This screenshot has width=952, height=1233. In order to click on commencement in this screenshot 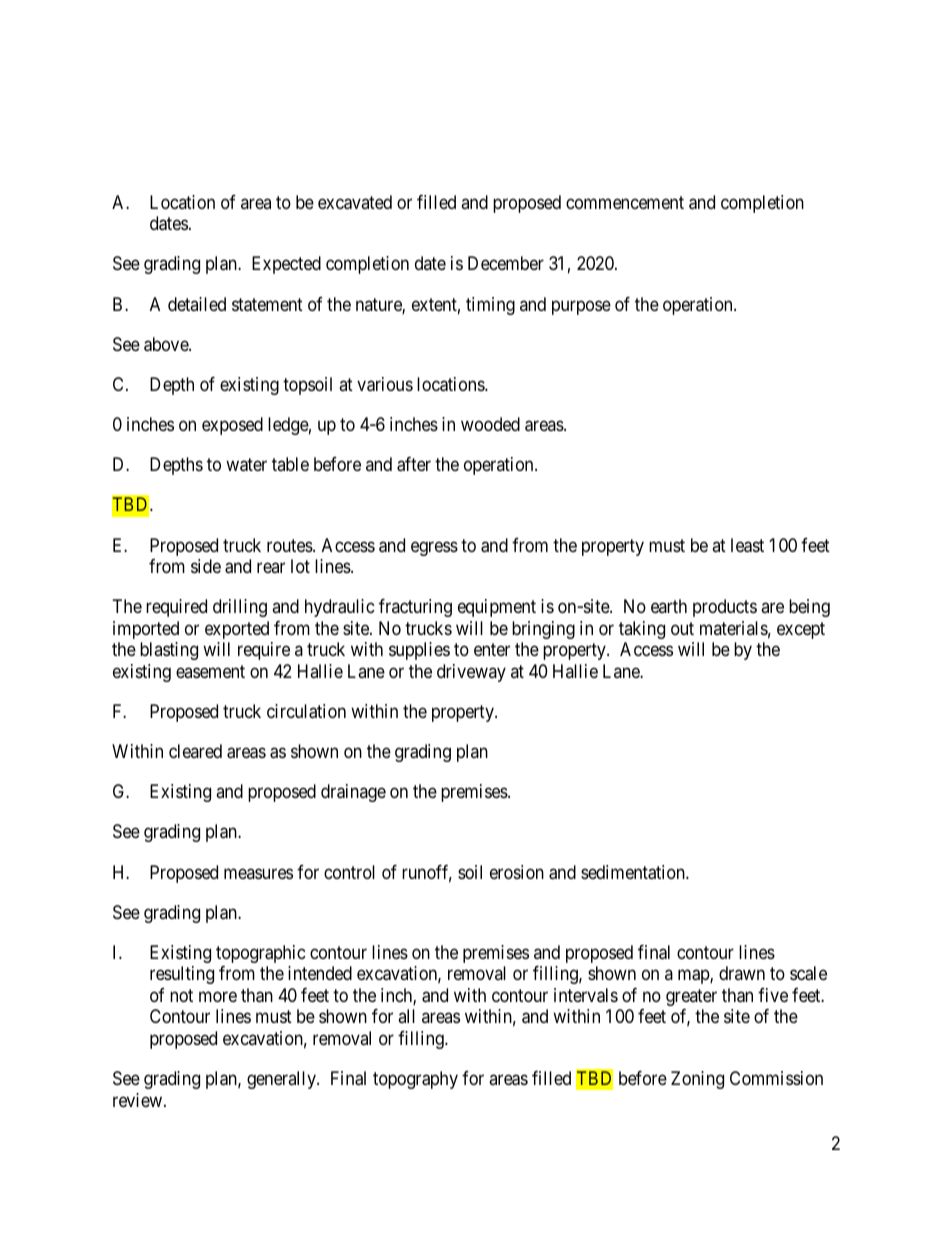, I will do `click(625, 202)`.
